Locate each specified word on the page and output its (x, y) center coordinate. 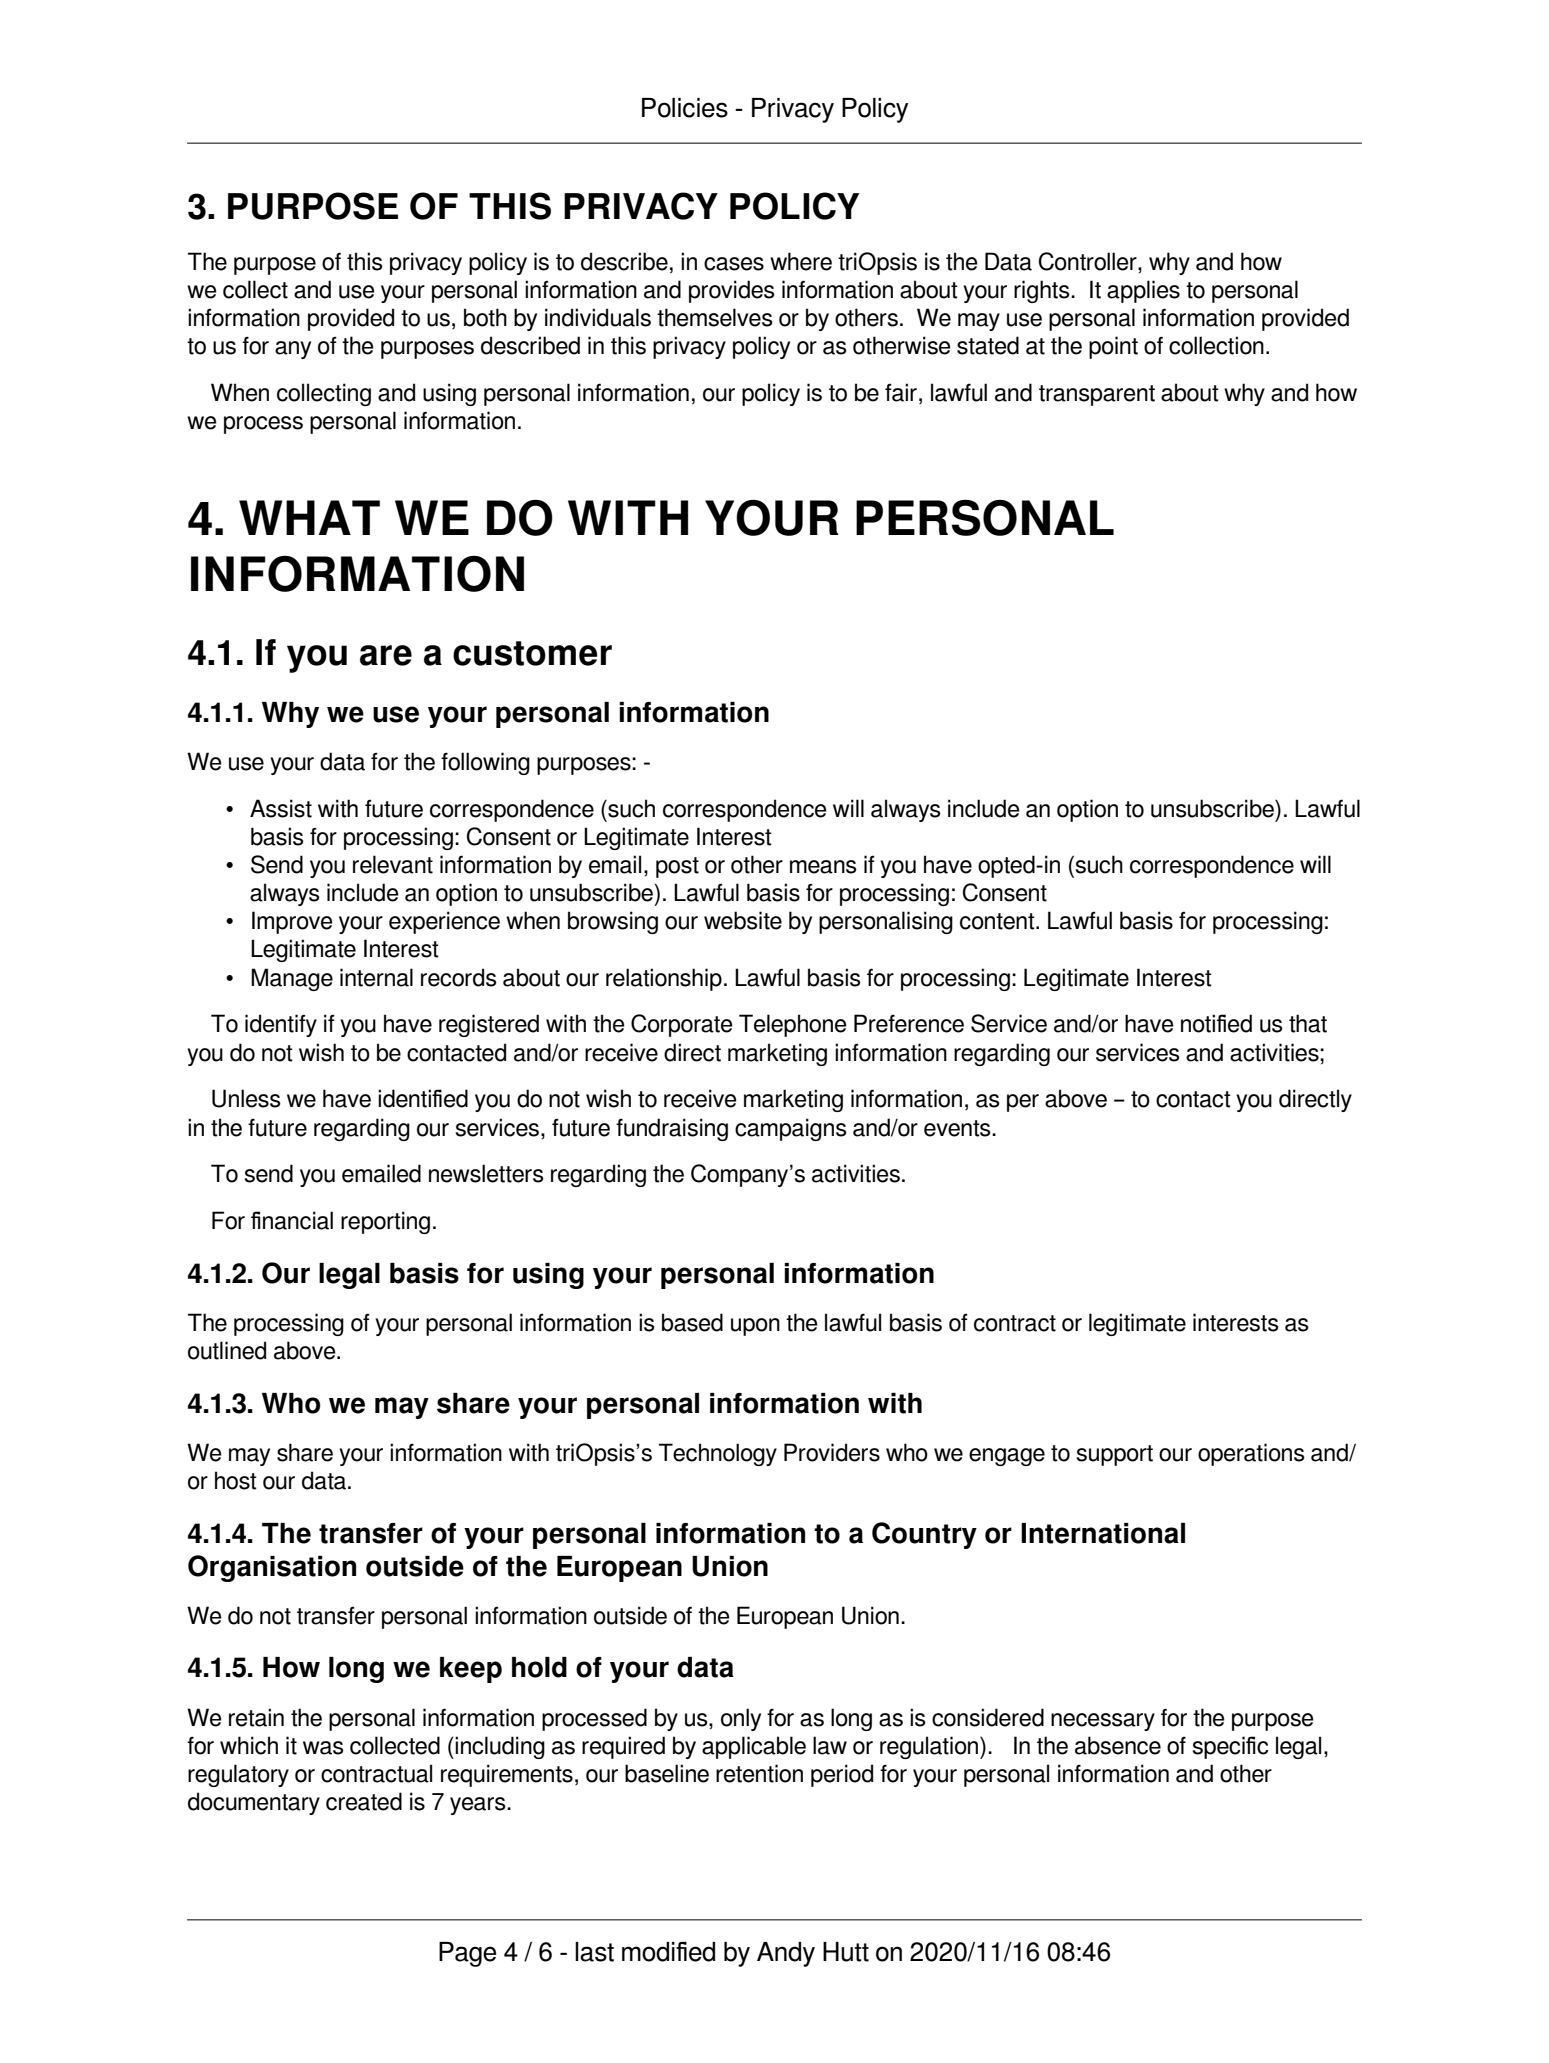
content (998, 921)
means (823, 867)
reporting (385, 1222)
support (1115, 1455)
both (485, 317)
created (364, 1801)
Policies (685, 108)
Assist (281, 808)
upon (755, 1327)
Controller (1089, 261)
